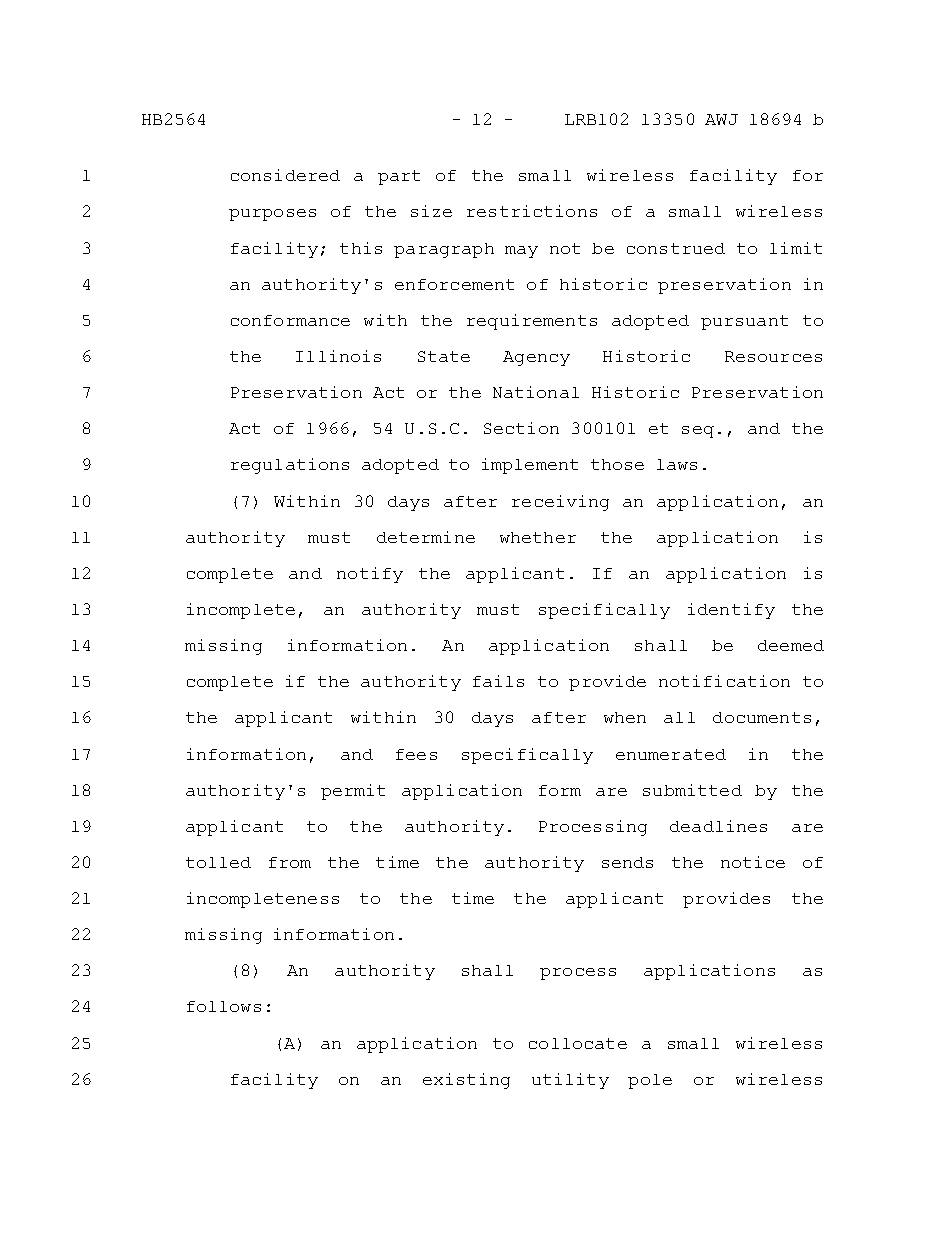 This page has height=1233, width=952. Describe the element at coordinates (530, 466) in the page. I see `implement` at that location.
